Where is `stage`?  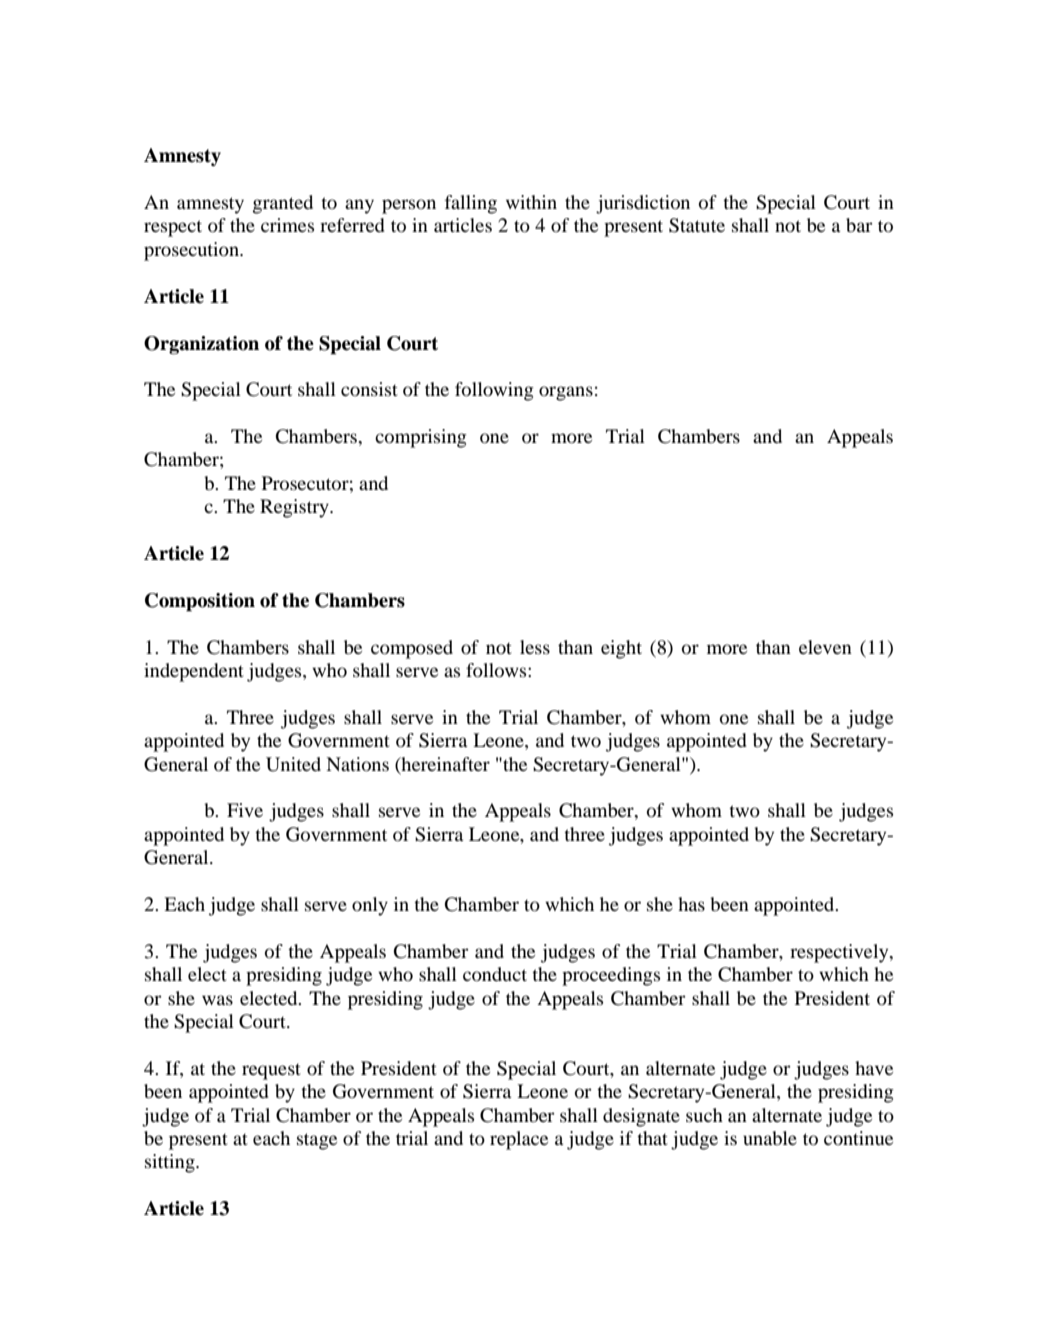
stage is located at coordinates (317, 1141).
